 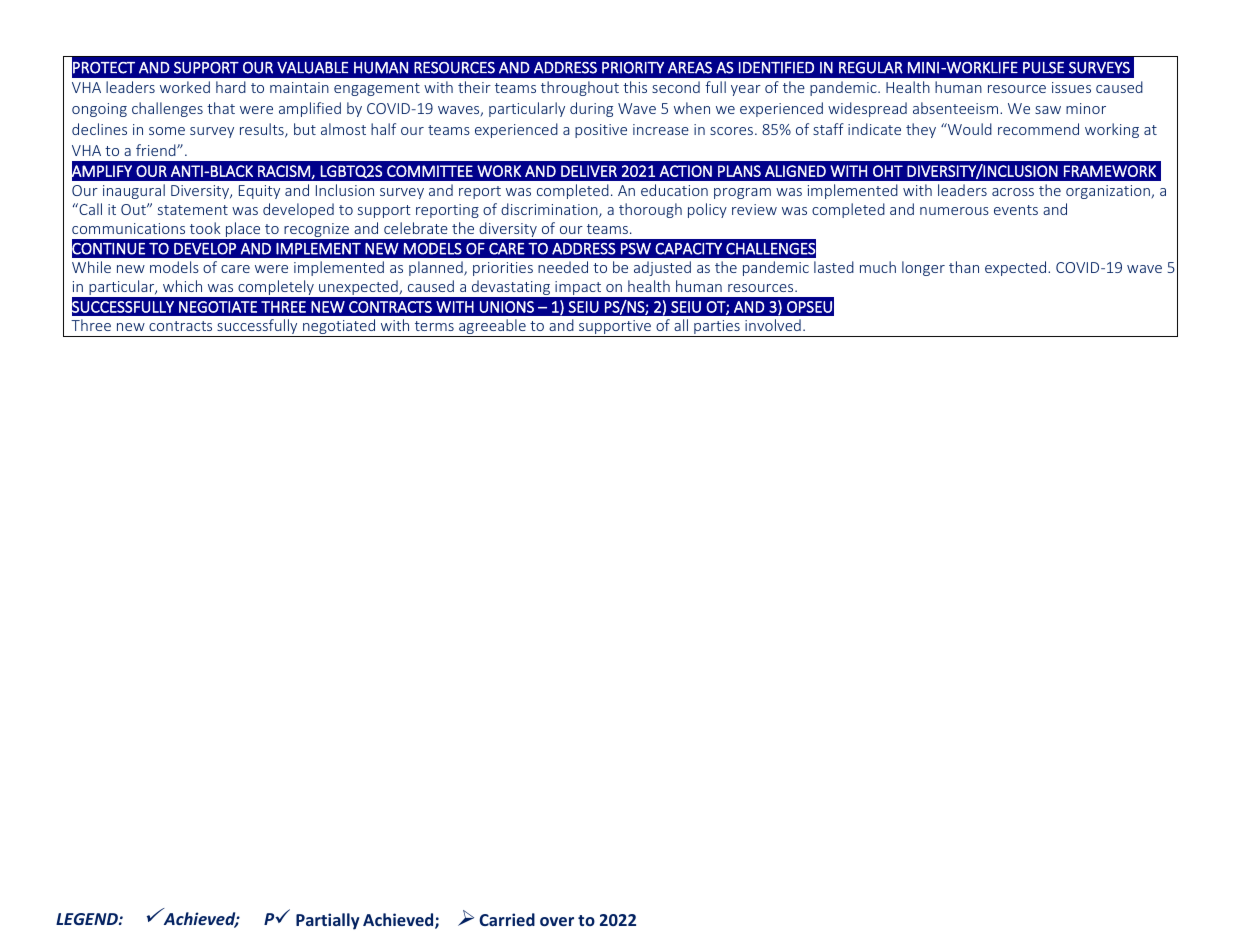 I want to click on involved, so click(x=773, y=325).
